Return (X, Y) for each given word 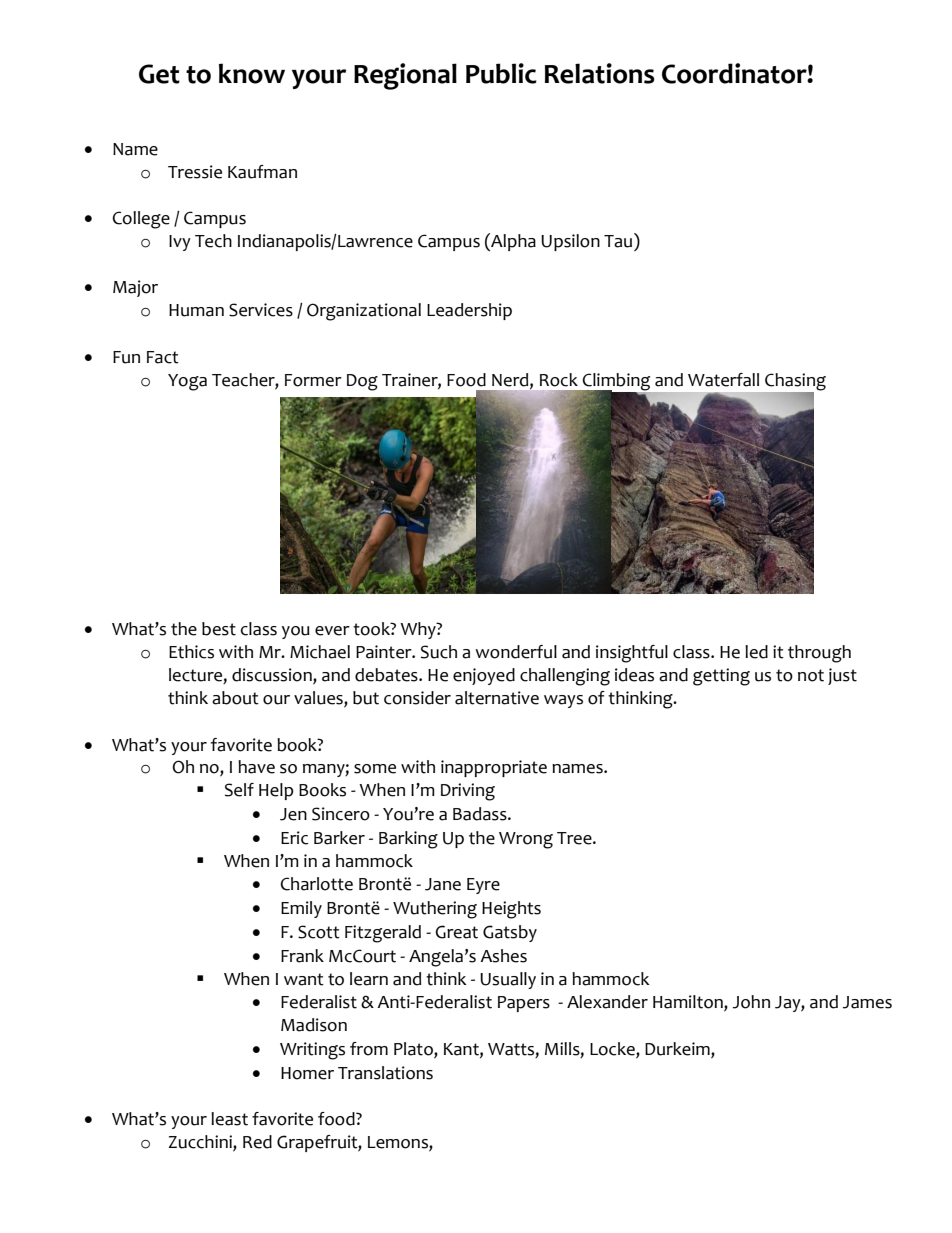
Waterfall (723, 380)
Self (239, 790)
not (811, 675)
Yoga (187, 382)
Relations (600, 73)
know (252, 73)
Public (501, 73)
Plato (414, 1050)
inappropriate (494, 768)
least (229, 1119)
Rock (559, 380)
